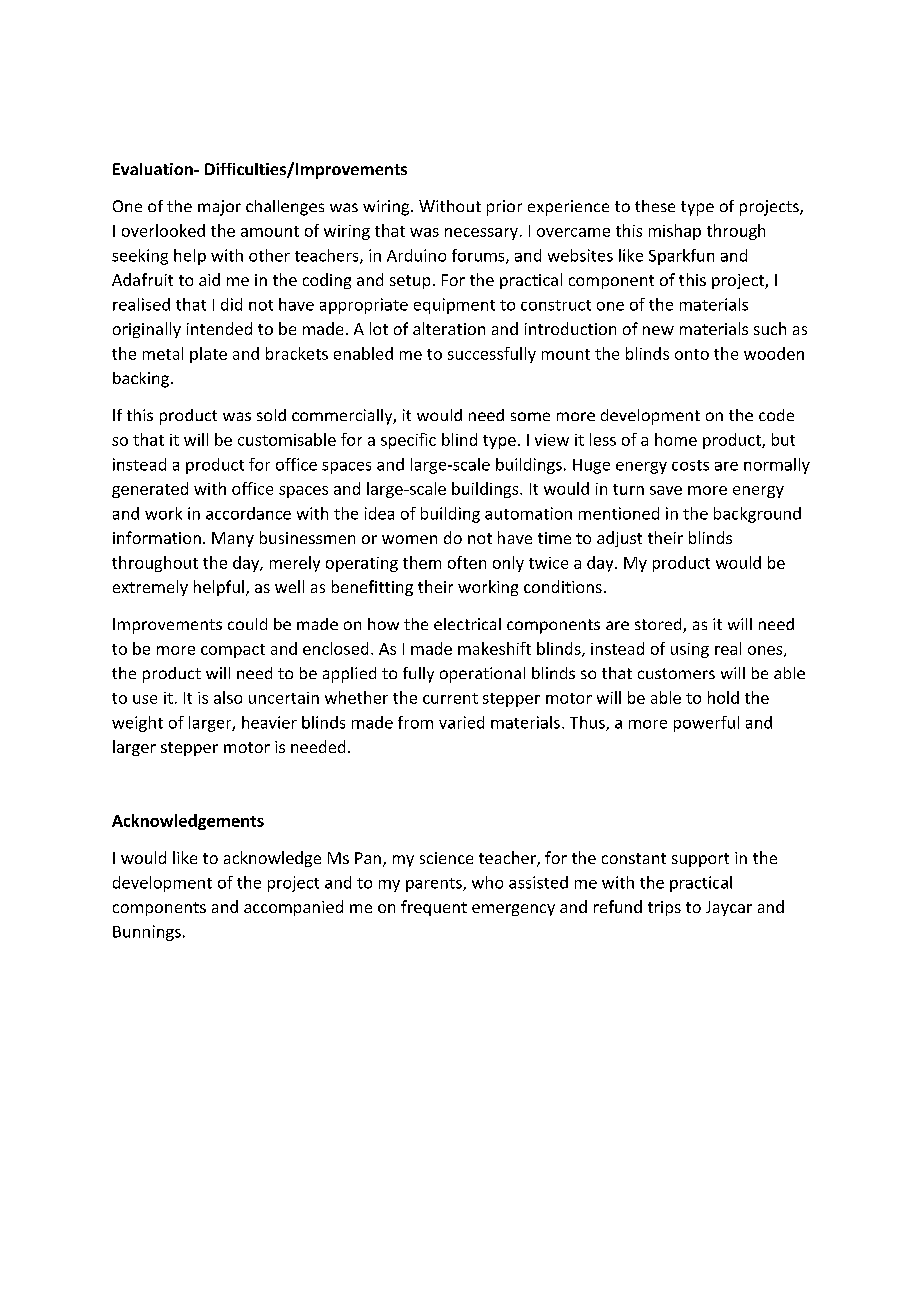 The image size is (924, 1308). I want to click on necessary, so click(481, 234).
